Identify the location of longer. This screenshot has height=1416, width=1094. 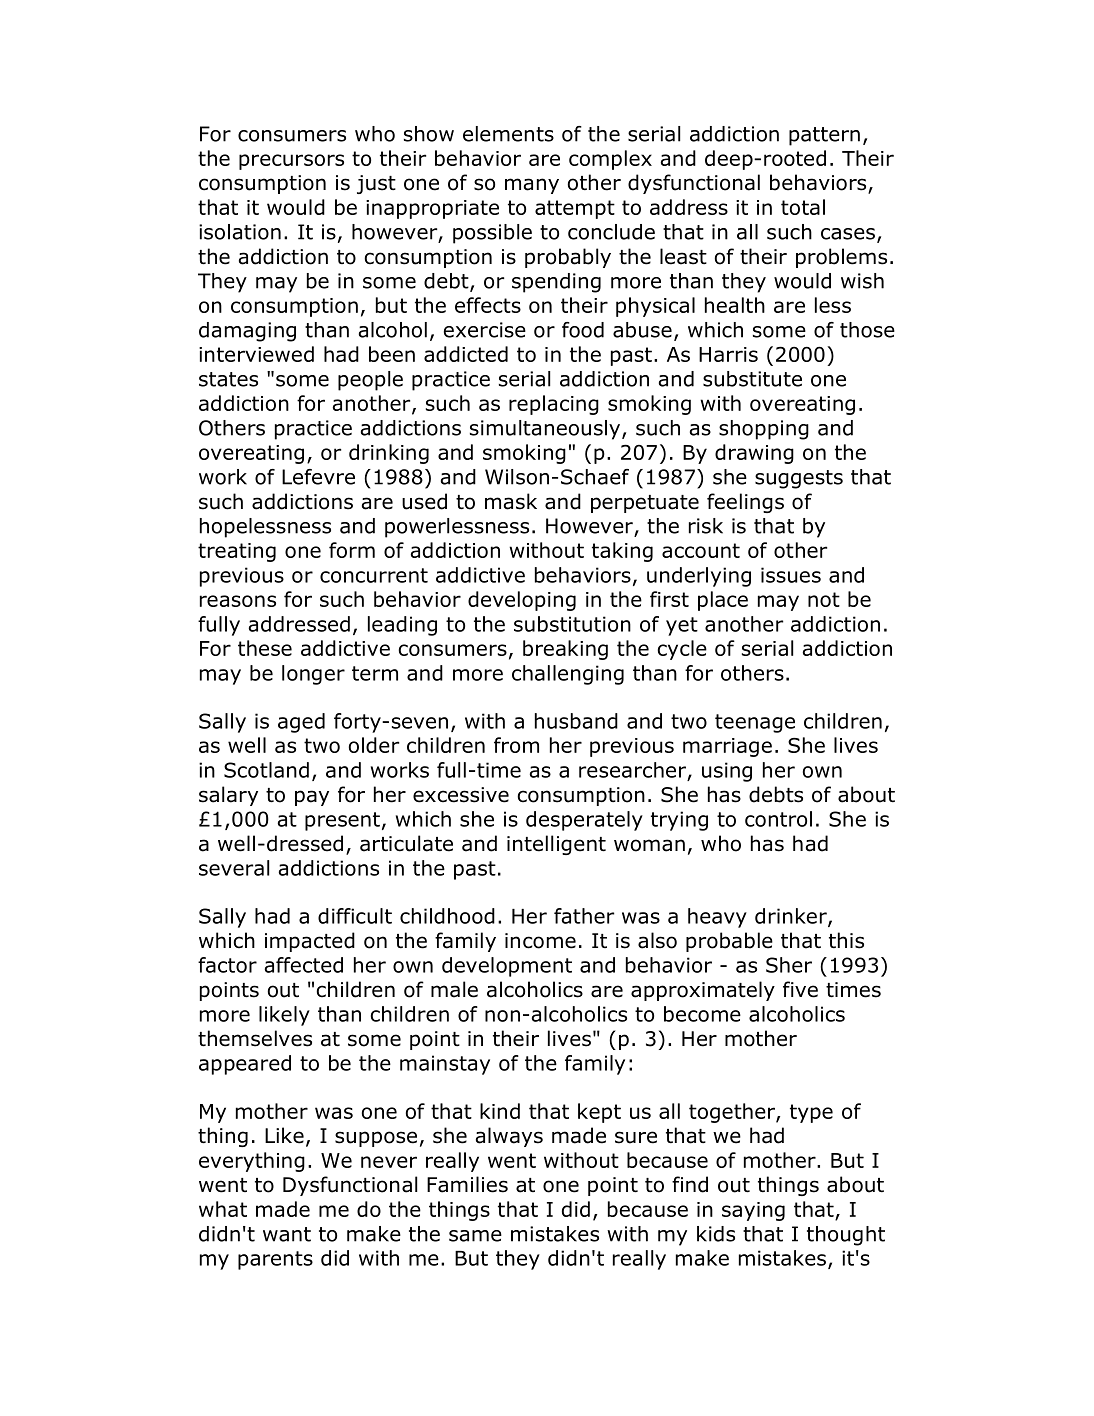
(313, 675).
